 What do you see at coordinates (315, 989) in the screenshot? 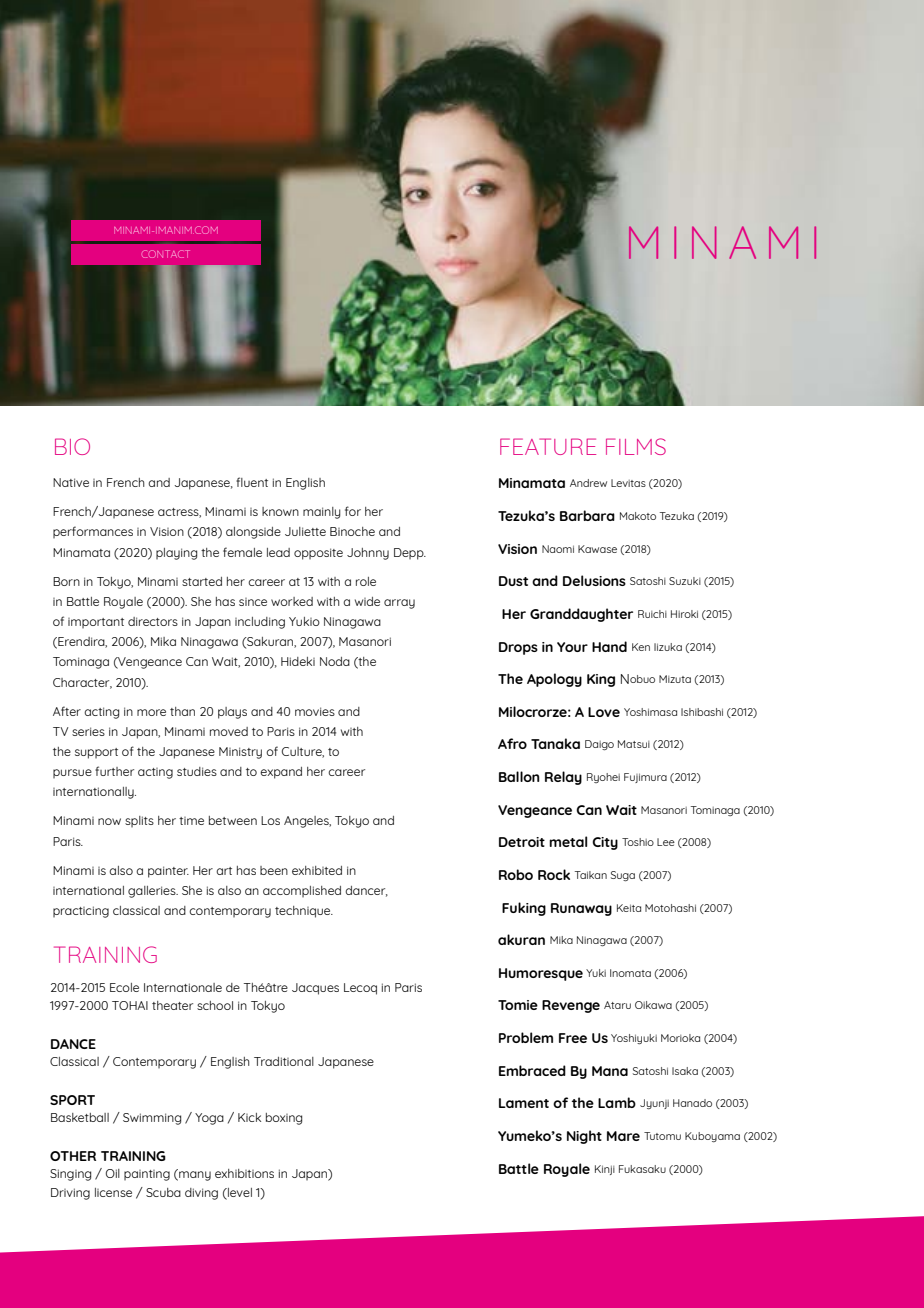
I see `Jacques` at bounding box center [315, 989].
